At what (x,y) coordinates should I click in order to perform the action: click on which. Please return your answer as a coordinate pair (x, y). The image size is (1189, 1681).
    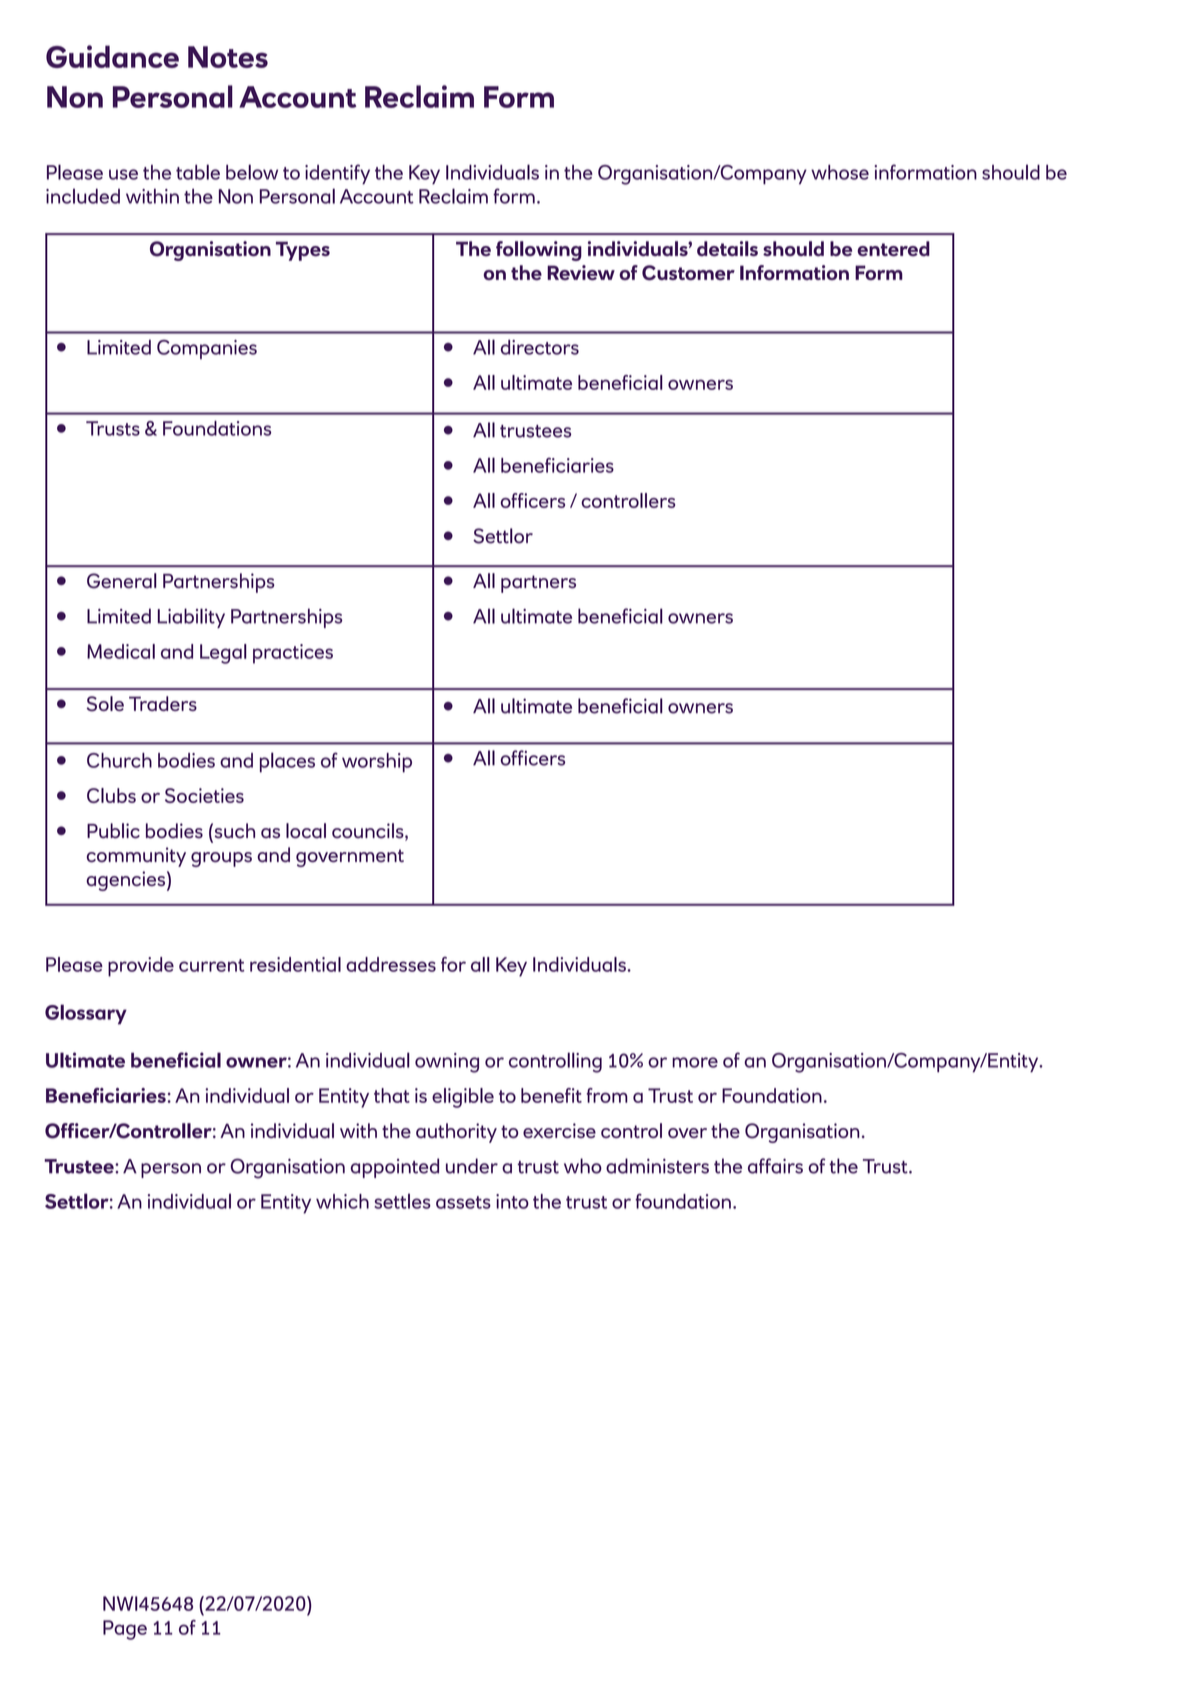
    Looking at the image, I should click on (342, 1201).
